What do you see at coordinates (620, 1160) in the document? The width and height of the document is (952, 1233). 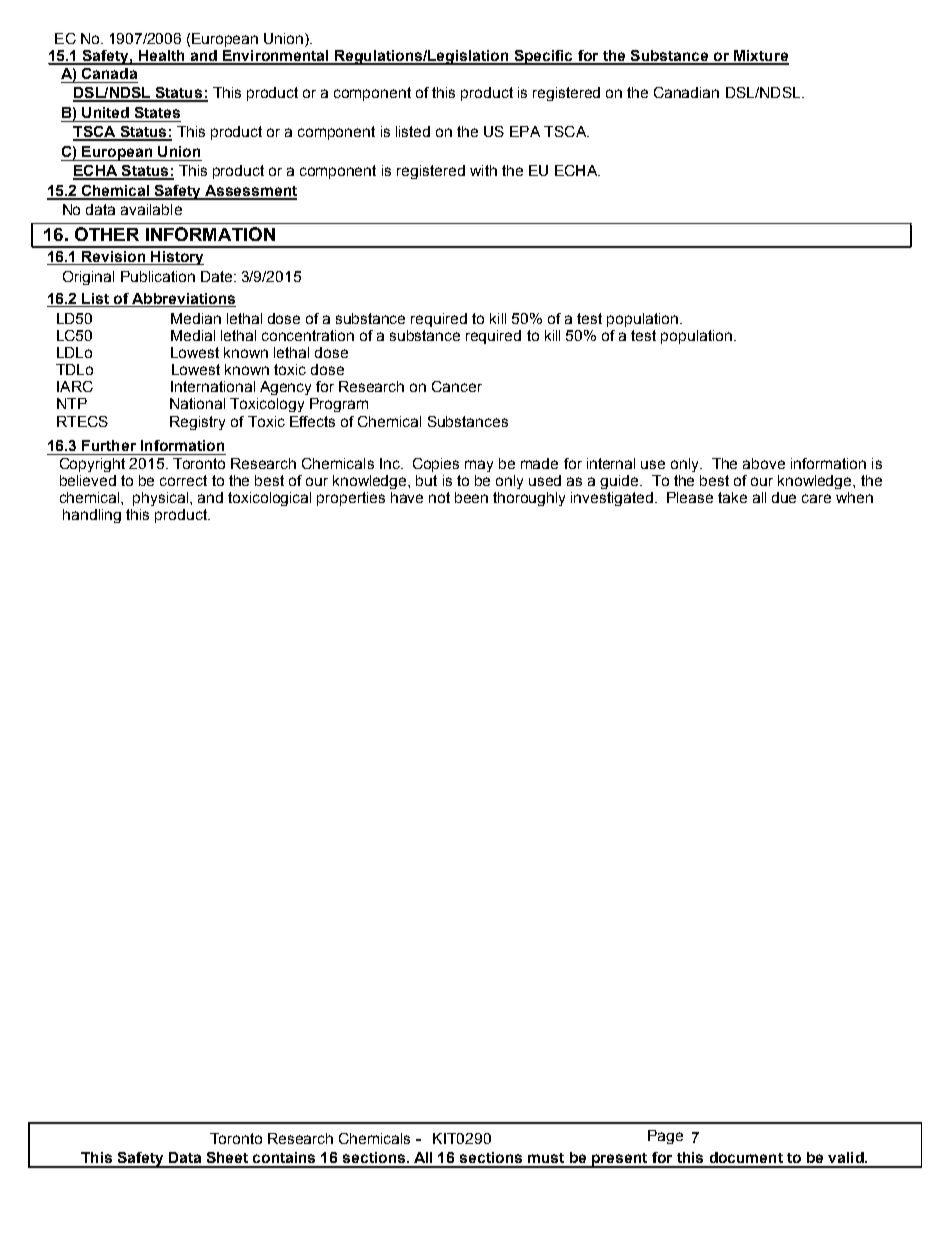 I see `present` at bounding box center [620, 1160].
